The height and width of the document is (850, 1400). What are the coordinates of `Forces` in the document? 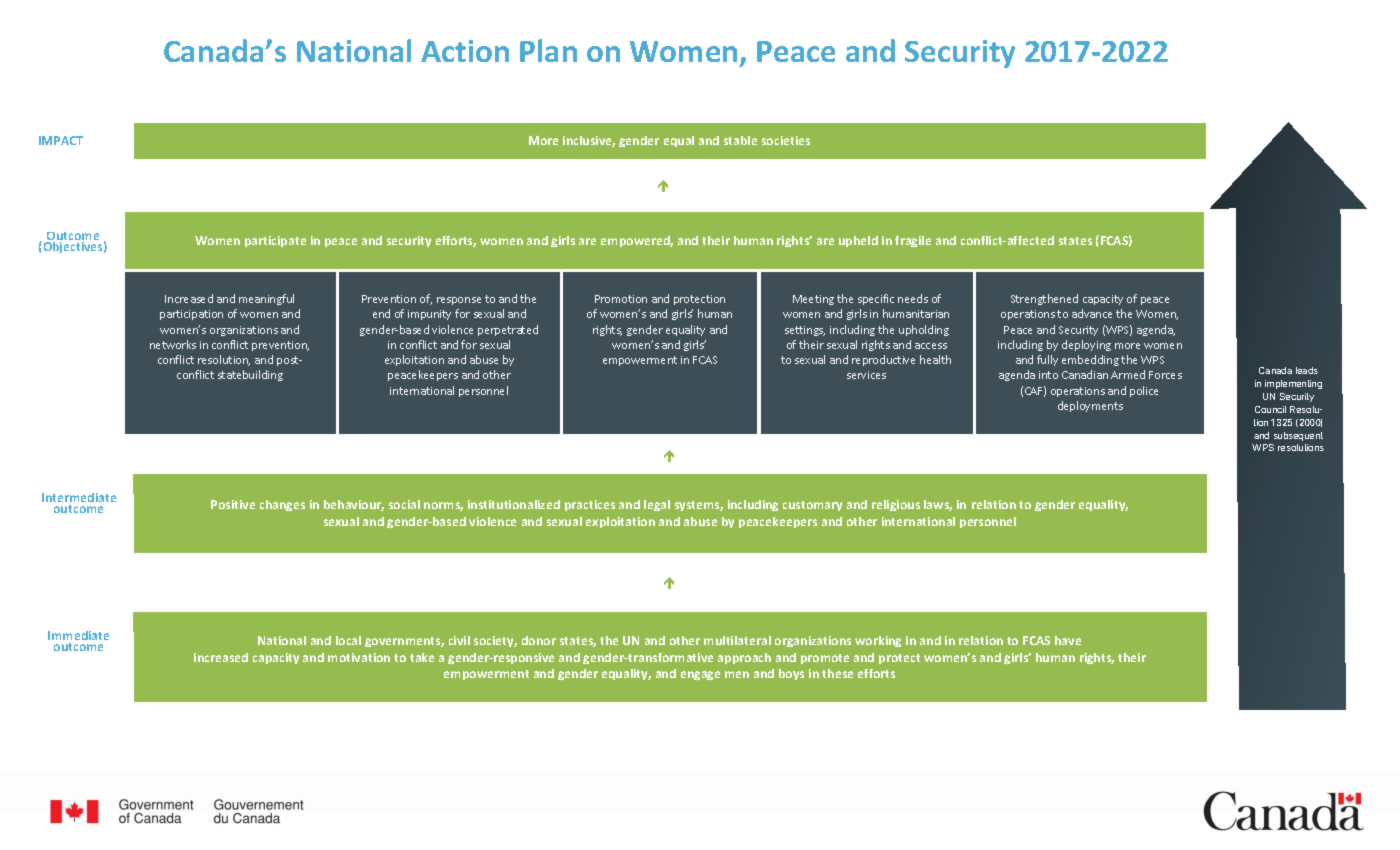 It's located at (1165, 375).
